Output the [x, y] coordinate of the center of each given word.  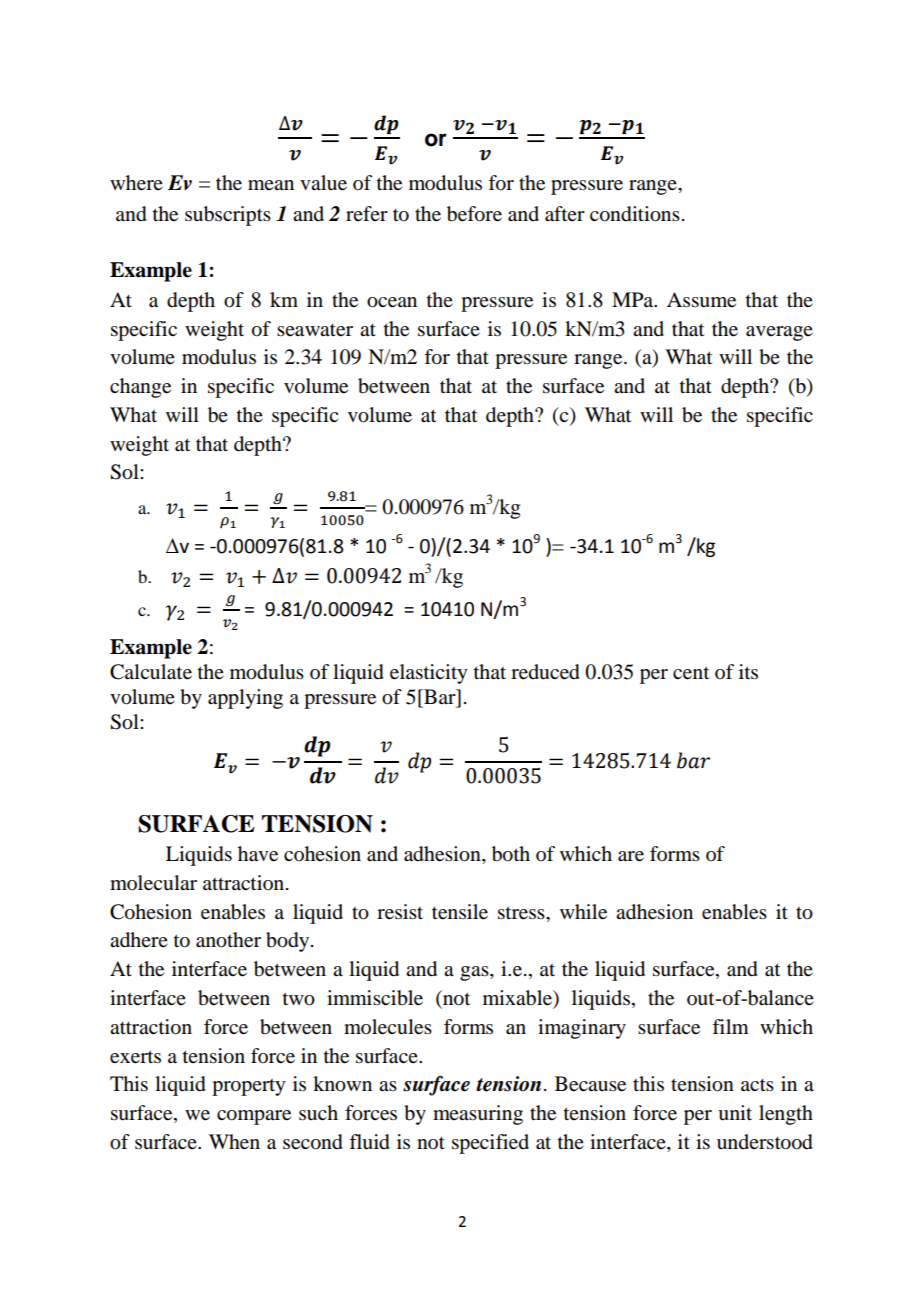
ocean [392, 302]
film [730, 1026]
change [140, 388]
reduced [545, 672]
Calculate [151, 672]
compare [254, 1117]
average [779, 333]
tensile [460, 912]
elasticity [429, 674]
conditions [635, 214]
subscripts [228, 216]
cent [691, 673]
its [748, 671]
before [474, 214]
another [228, 940]
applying [245, 699]
